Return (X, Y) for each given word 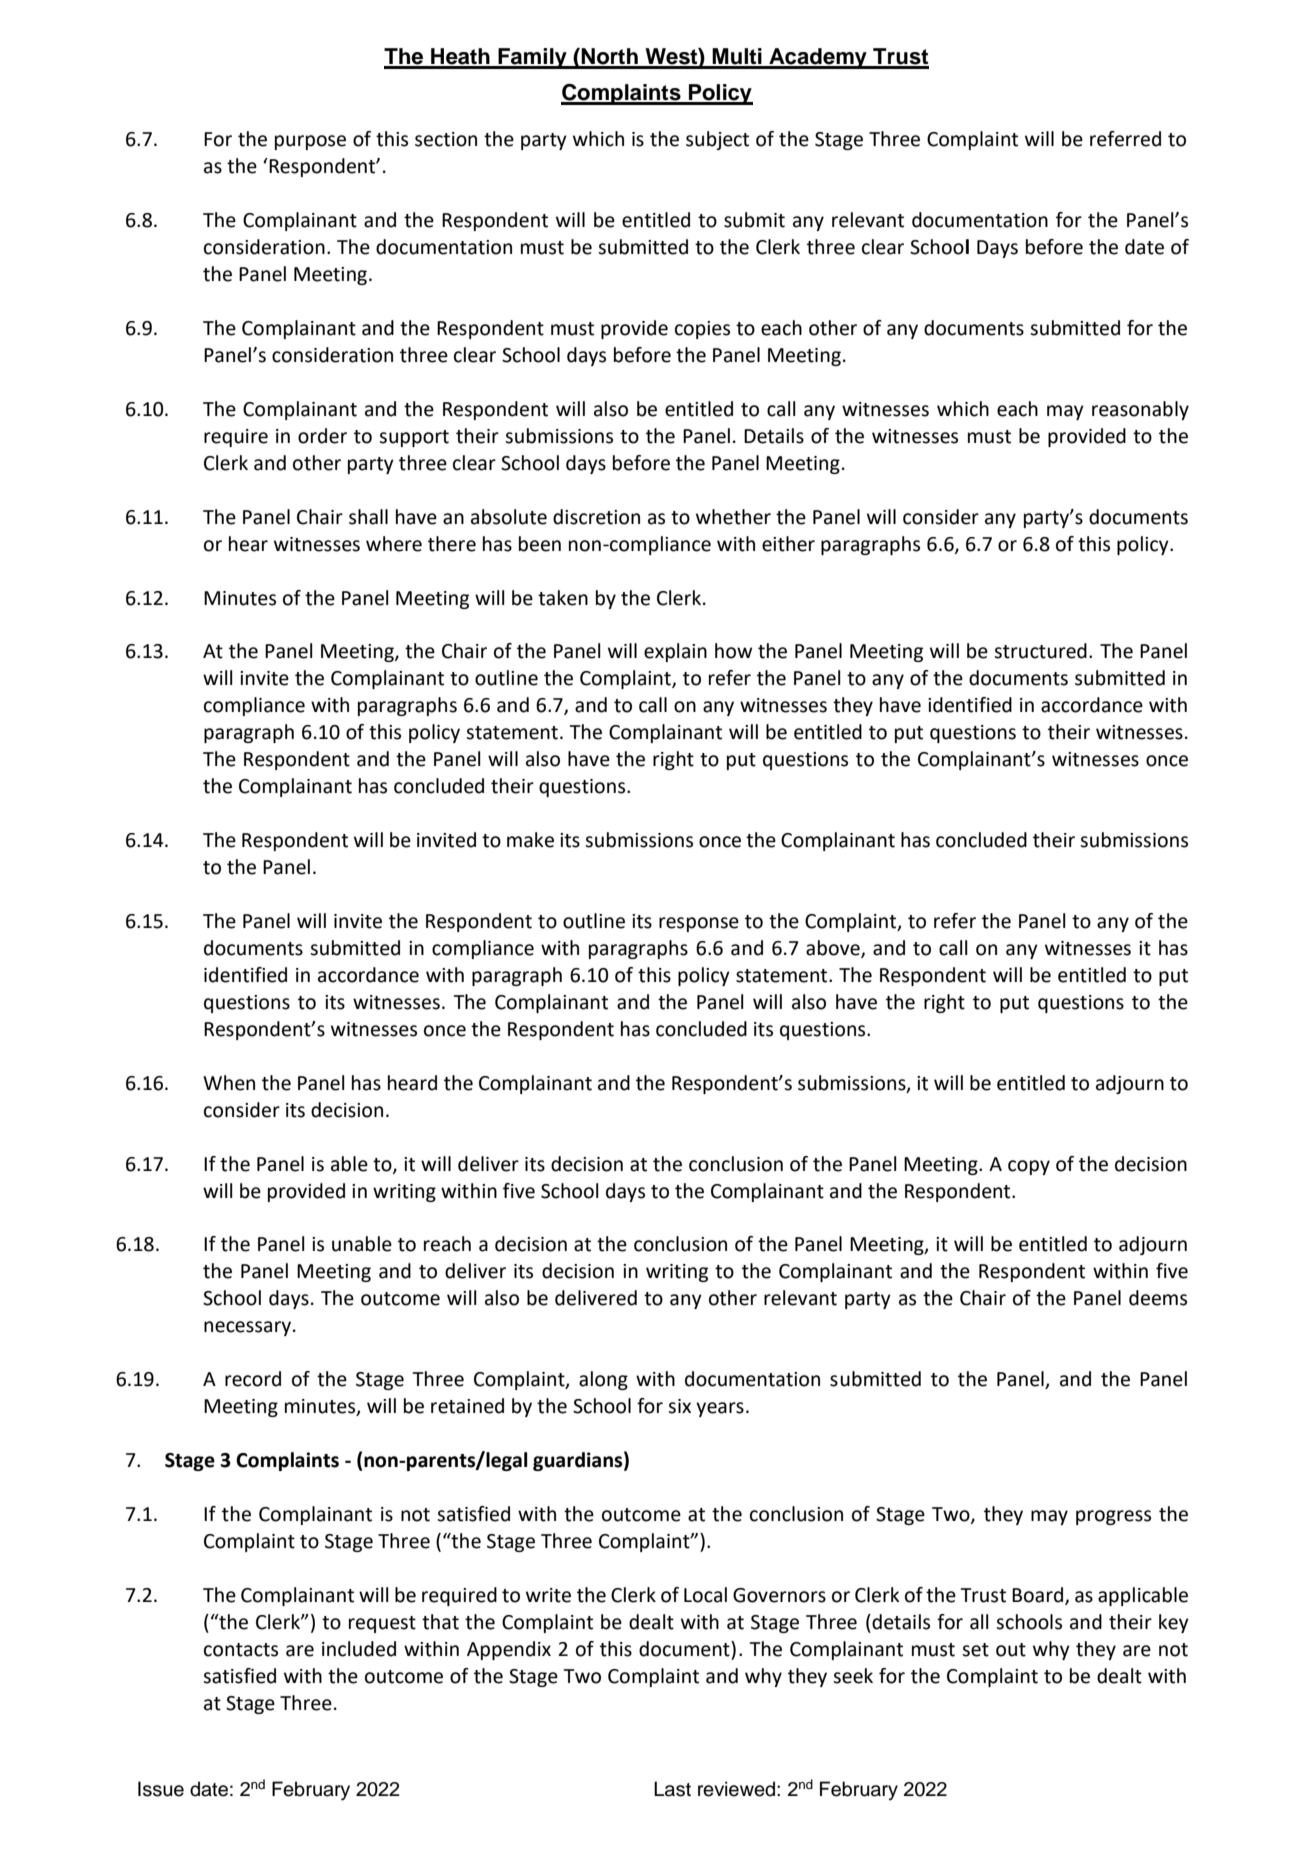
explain (675, 652)
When (229, 1083)
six (679, 1406)
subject (717, 140)
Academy (818, 58)
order (322, 436)
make (530, 840)
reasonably (1140, 410)
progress (1113, 1517)
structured (1040, 651)
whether (733, 517)
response (699, 924)
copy (1029, 1167)
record (253, 1379)
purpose (310, 142)
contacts (241, 1650)
